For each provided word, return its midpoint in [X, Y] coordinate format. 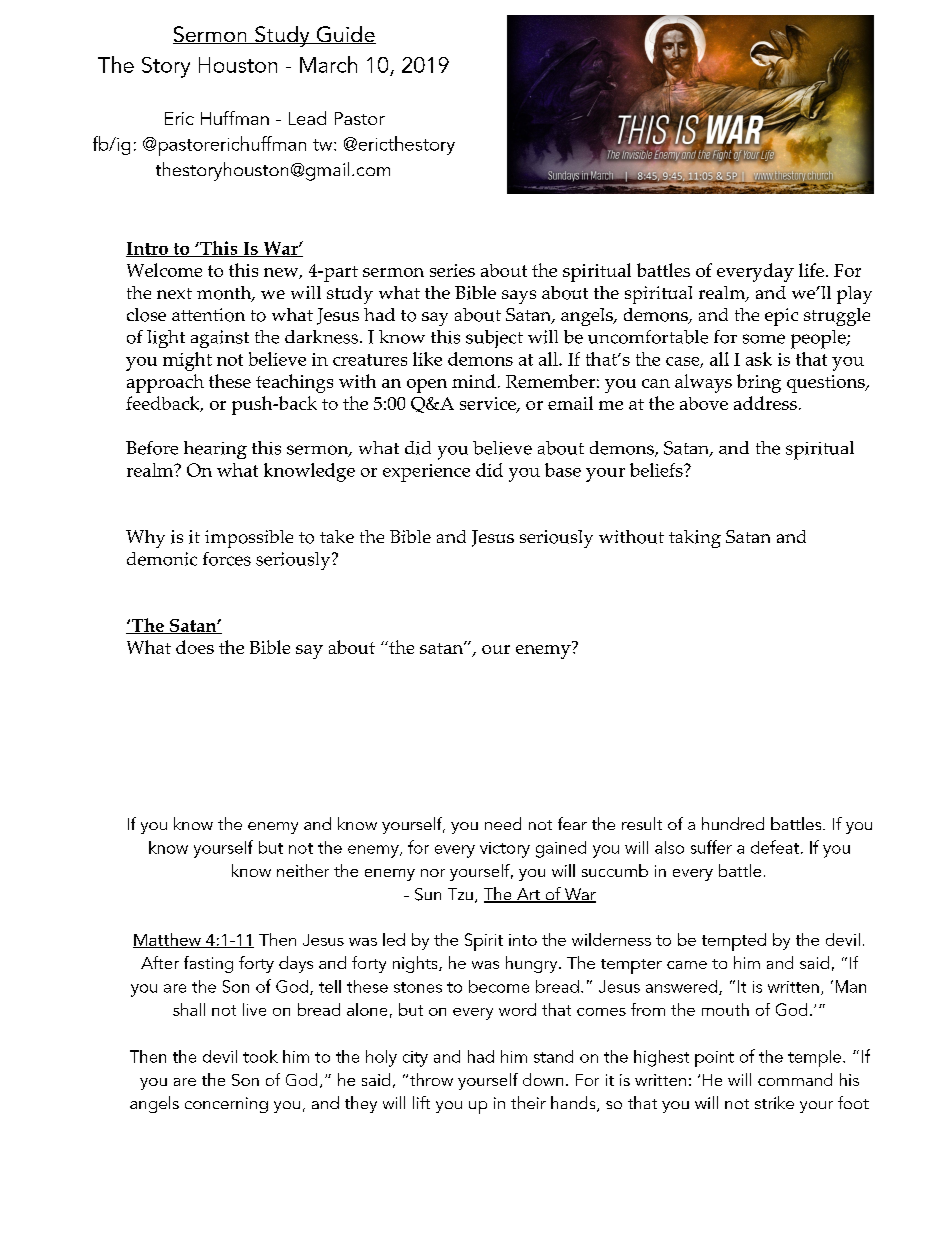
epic [781, 317]
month [225, 294]
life [811, 270]
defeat [775, 847]
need [503, 823]
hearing [215, 450]
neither [303, 870]
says [519, 297]
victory [505, 850]
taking [695, 539]
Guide [345, 35]
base [563, 470]
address [765, 403]
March [328, 64]
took [260, 1056]
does [195, 647]
